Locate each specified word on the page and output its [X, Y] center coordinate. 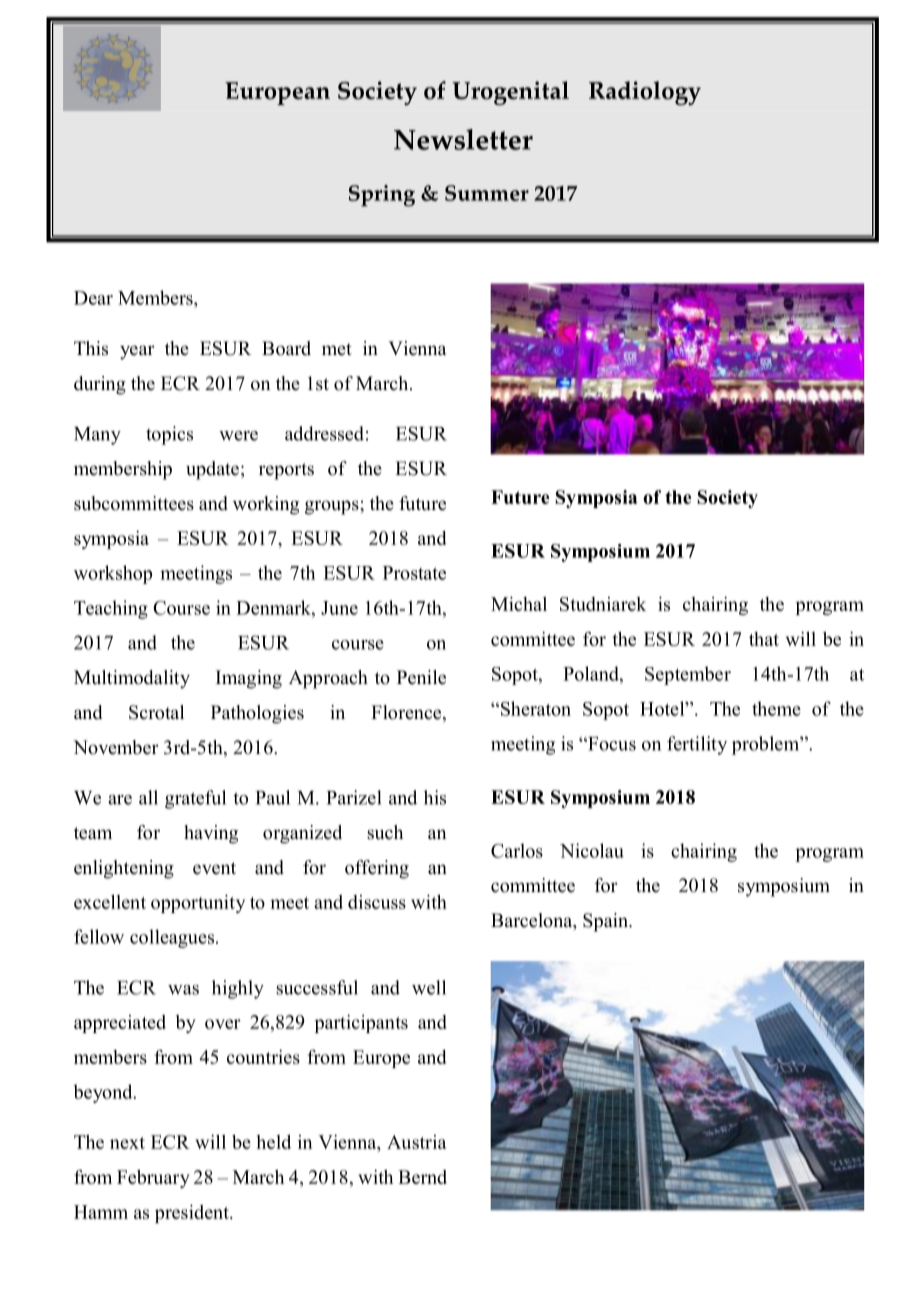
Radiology [645, 93]
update [212, 470]
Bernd [422, 1177]
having [211, 834]
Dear [93, 298]
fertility [697, 745]
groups [333, 507]
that [764, 639]
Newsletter [463, 139]
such [385, 832]
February [153, 1178]
